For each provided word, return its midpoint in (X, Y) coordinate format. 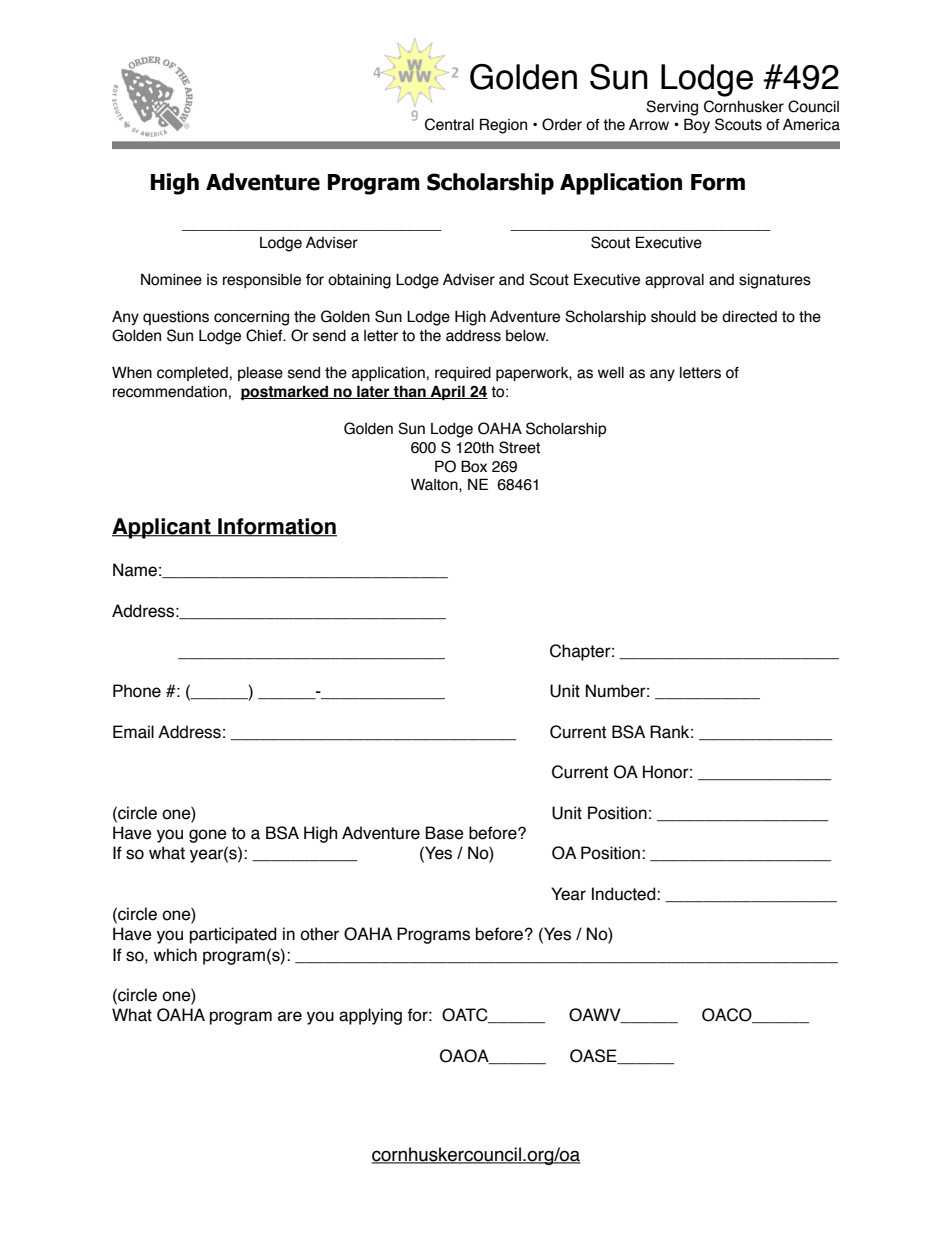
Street (519, 447)
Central (449, 124)
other (319, 934)
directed (749, 317)
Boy (697, 125)
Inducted (625, 894)
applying (370, 1016)
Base (444, 833)
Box (474, 466)
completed (192, 374)
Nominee (171, 279)
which (175, 955)
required (463, 373)
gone (208, 836)
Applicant (162, 528)
